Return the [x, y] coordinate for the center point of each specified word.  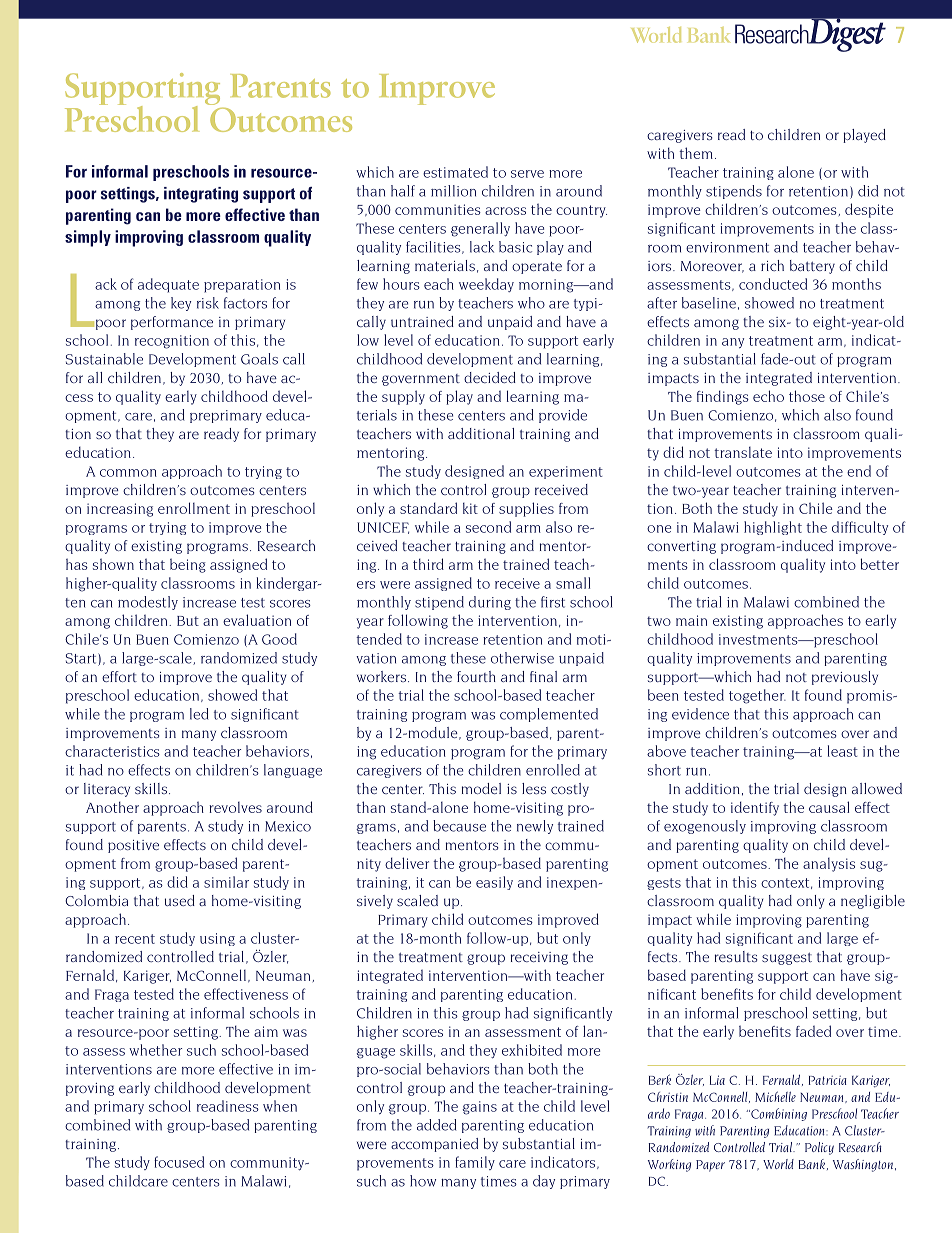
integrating [201, 195]
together [757, 696]
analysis [829, 865]
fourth [476, 676]
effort [119, 676]
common [128, 473]
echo [768, 396]
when [280, 1106]
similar [226, 882]
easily [494, 883]
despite [869, 210]
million [453, 191]
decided [490, 377]
